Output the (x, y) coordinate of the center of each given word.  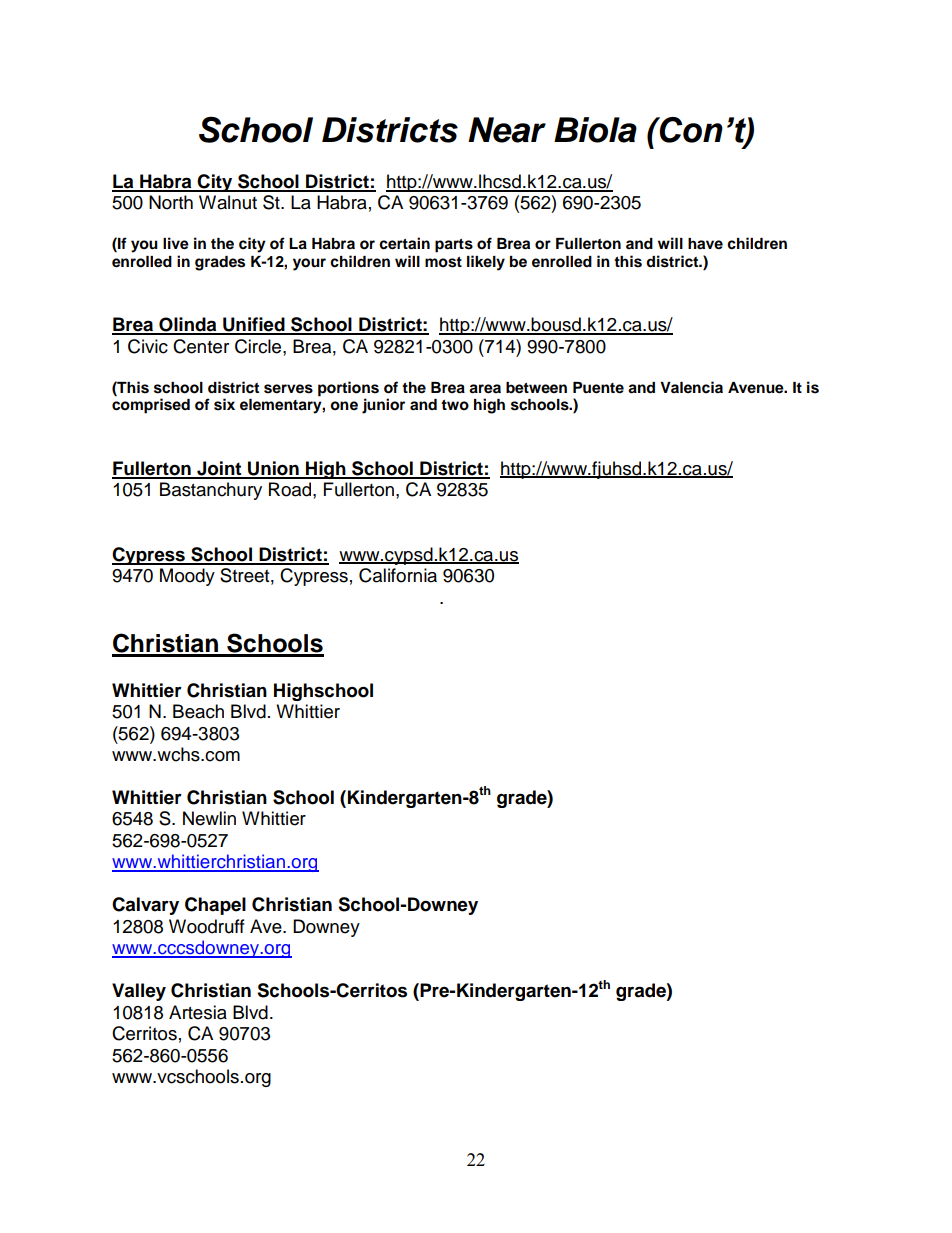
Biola (595, 130)
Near (507, 130)
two (455, 405)
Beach (198, 711)
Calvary (145, 906)
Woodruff (207, 926)
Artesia (198, 1012)
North (171, 202)
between (536, 388)
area (485, 389)
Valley (139, 992)
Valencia (691, 387)
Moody (187, 577)
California (398, 575)
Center (201, 346)
